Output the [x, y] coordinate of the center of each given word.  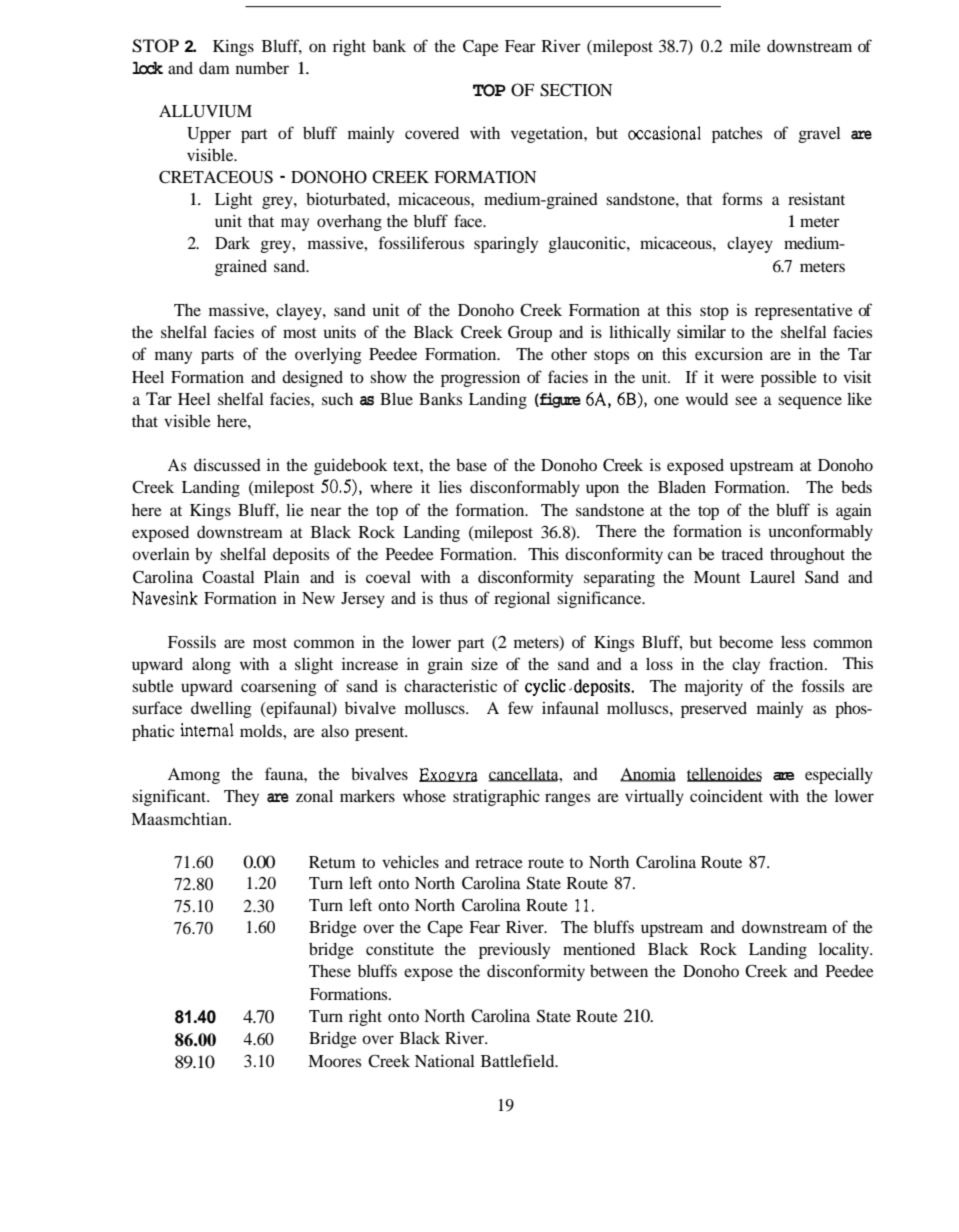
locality [845, 950]
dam [214, 68]
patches [737, 135]
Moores [334, 1061]
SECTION [576, 90]
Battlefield [519, 1060]
